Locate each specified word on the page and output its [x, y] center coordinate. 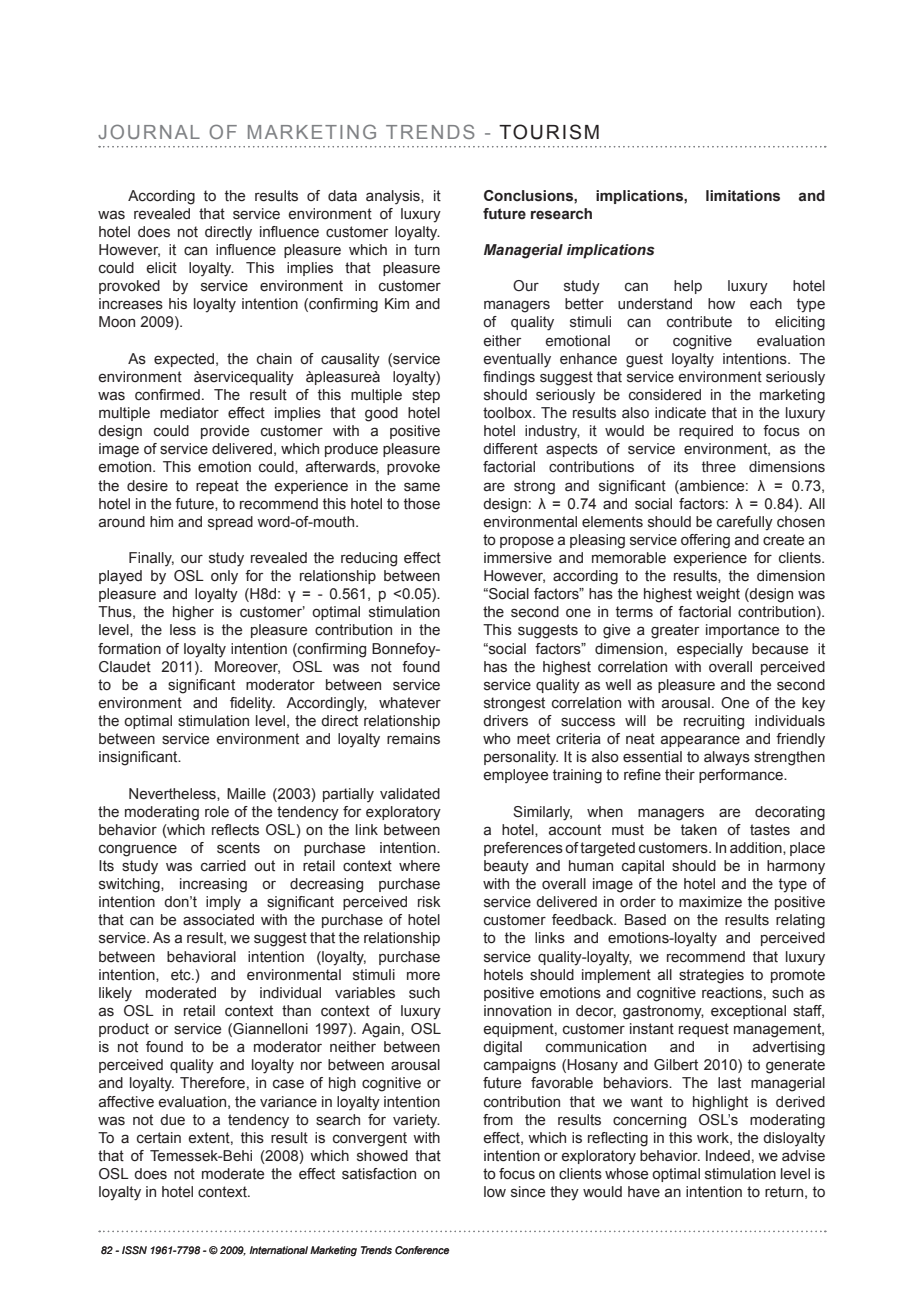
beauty [506, 867]
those [422, 504]
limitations [743, 196]
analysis [394, 197]
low [495, 1192]
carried [223, 866]
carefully [745, 523]
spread [230, 523]
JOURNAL [149, 131]
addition [757, 848]
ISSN [134, 1250]
